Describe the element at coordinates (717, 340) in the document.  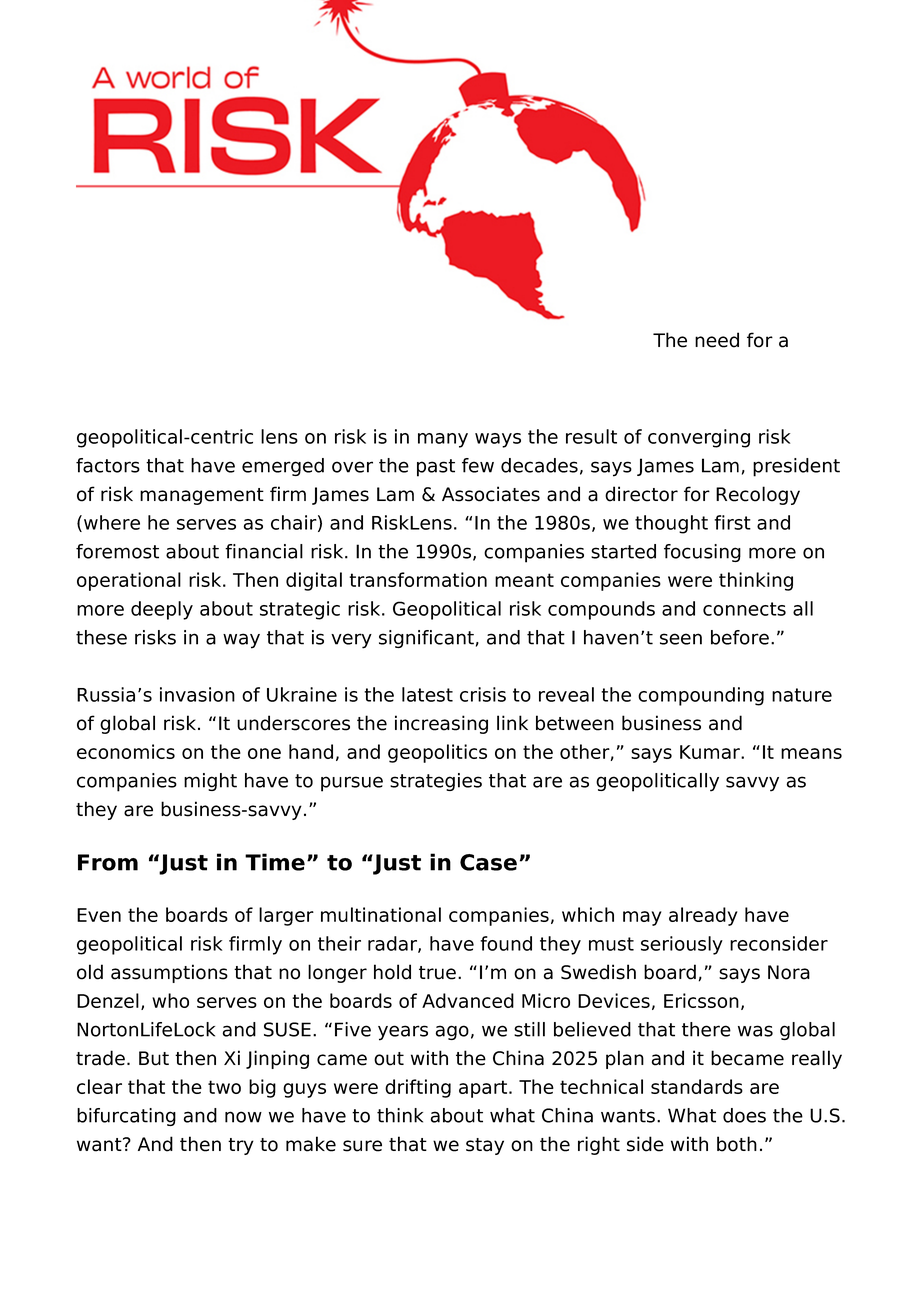
I see `need` at that location.
